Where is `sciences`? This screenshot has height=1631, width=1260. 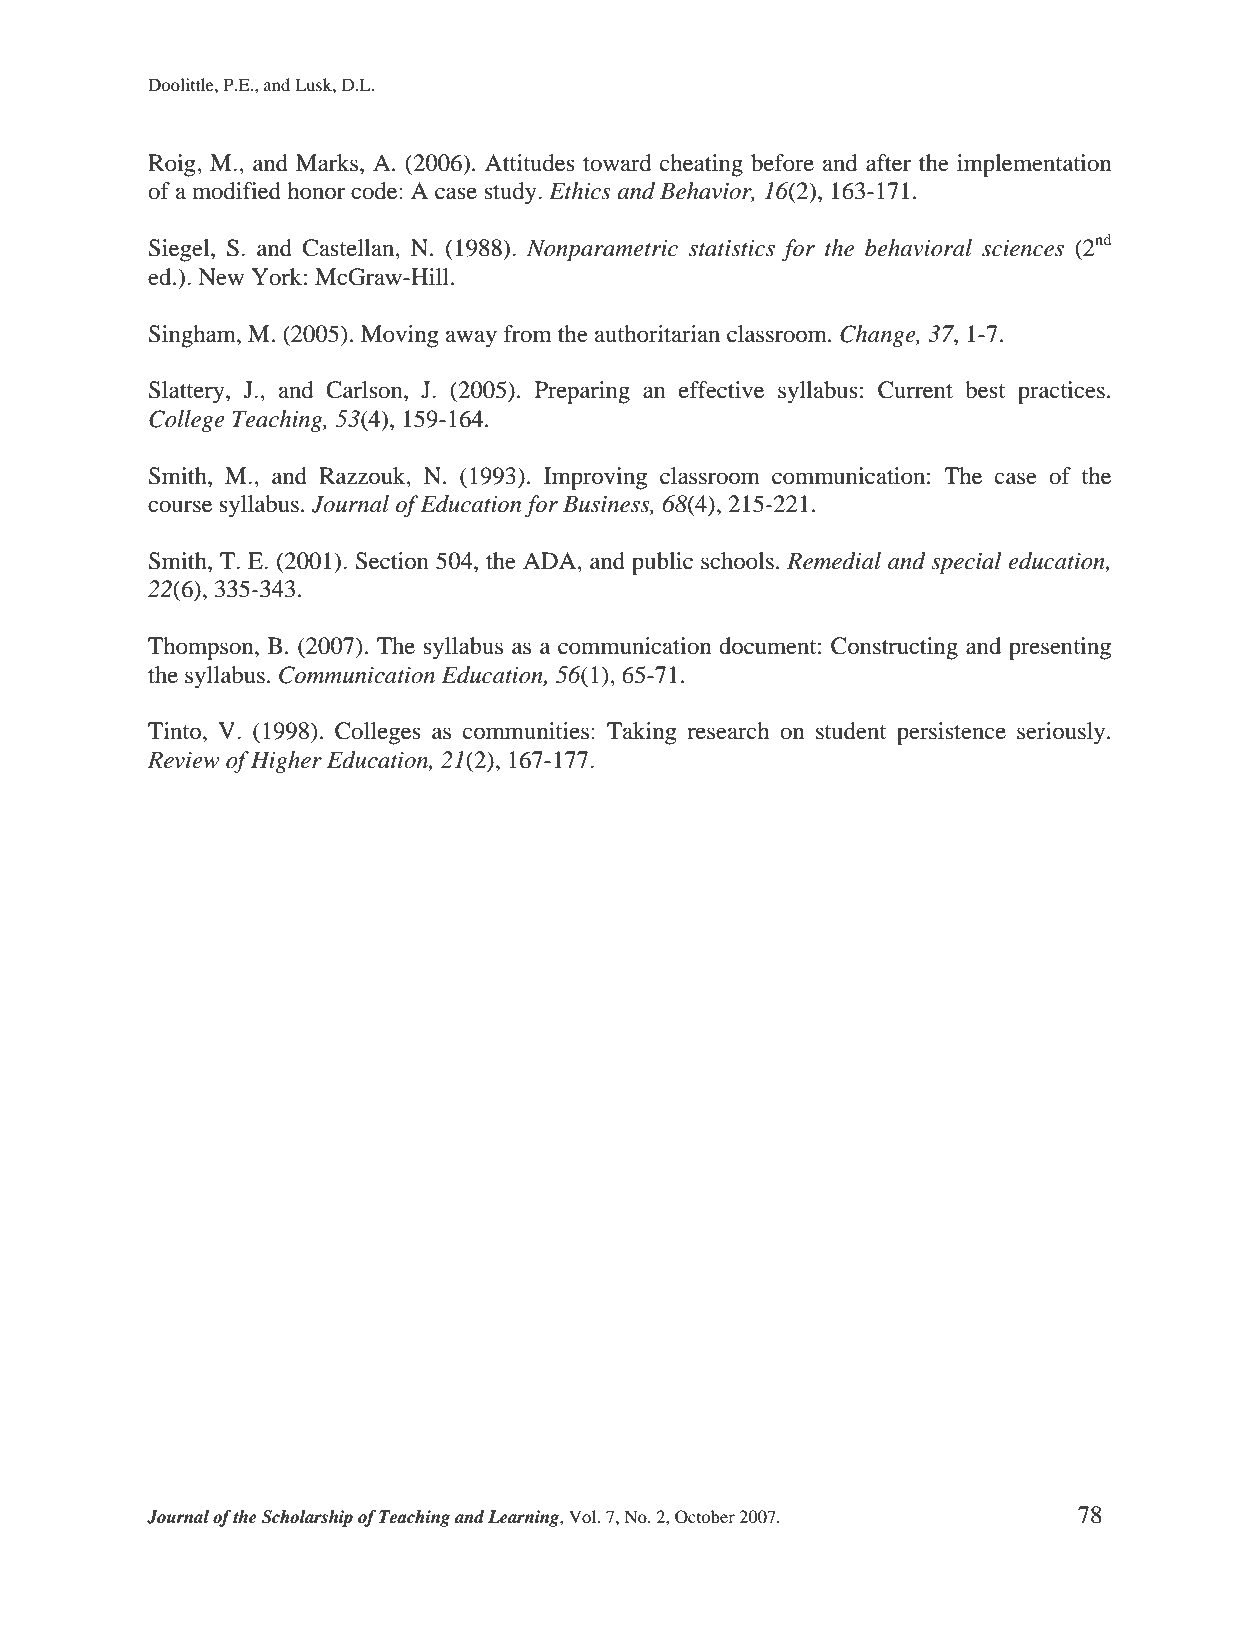 sciences is located at coordinates (1023, 248).
